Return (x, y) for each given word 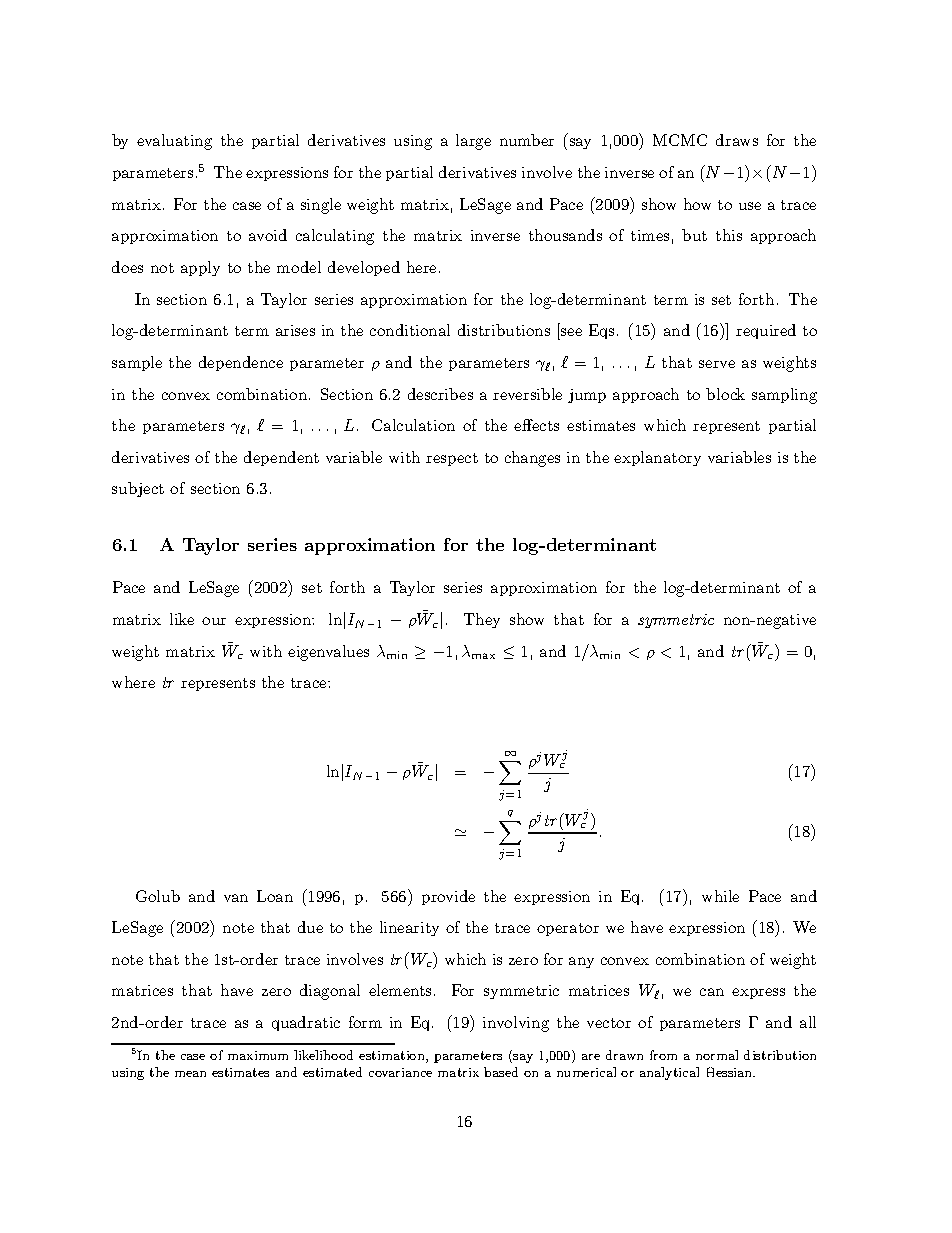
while (720, 896)
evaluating (174, 142)
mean (190, 1074)
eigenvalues (328, 653)
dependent (281, 458)
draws (737, 140)
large (473, 142)
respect (452, 459)
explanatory (657, 458)
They (482, 620)
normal (717, 1055)
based (501, 1072)
